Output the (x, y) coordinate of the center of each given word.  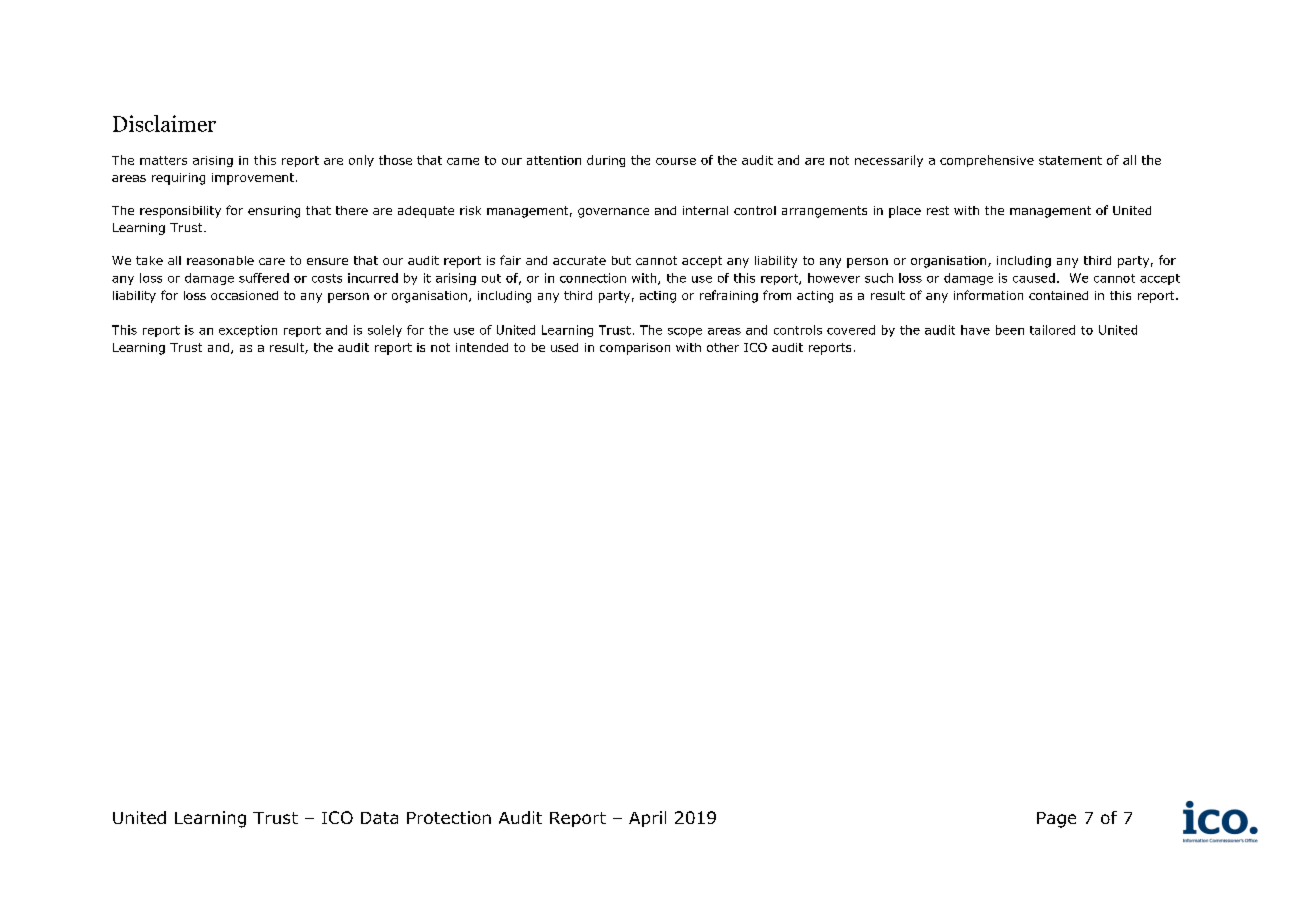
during (606, 161)
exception (248, 331)
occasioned (244, 295)
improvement (253, 179)
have (975, 330)
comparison (635, 349)
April (647, 819)
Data (379, 818)
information (988, 295)
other (723, 347)
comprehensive (987, 161)
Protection (449, 817)
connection (593, 278)
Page (1056, 820)
